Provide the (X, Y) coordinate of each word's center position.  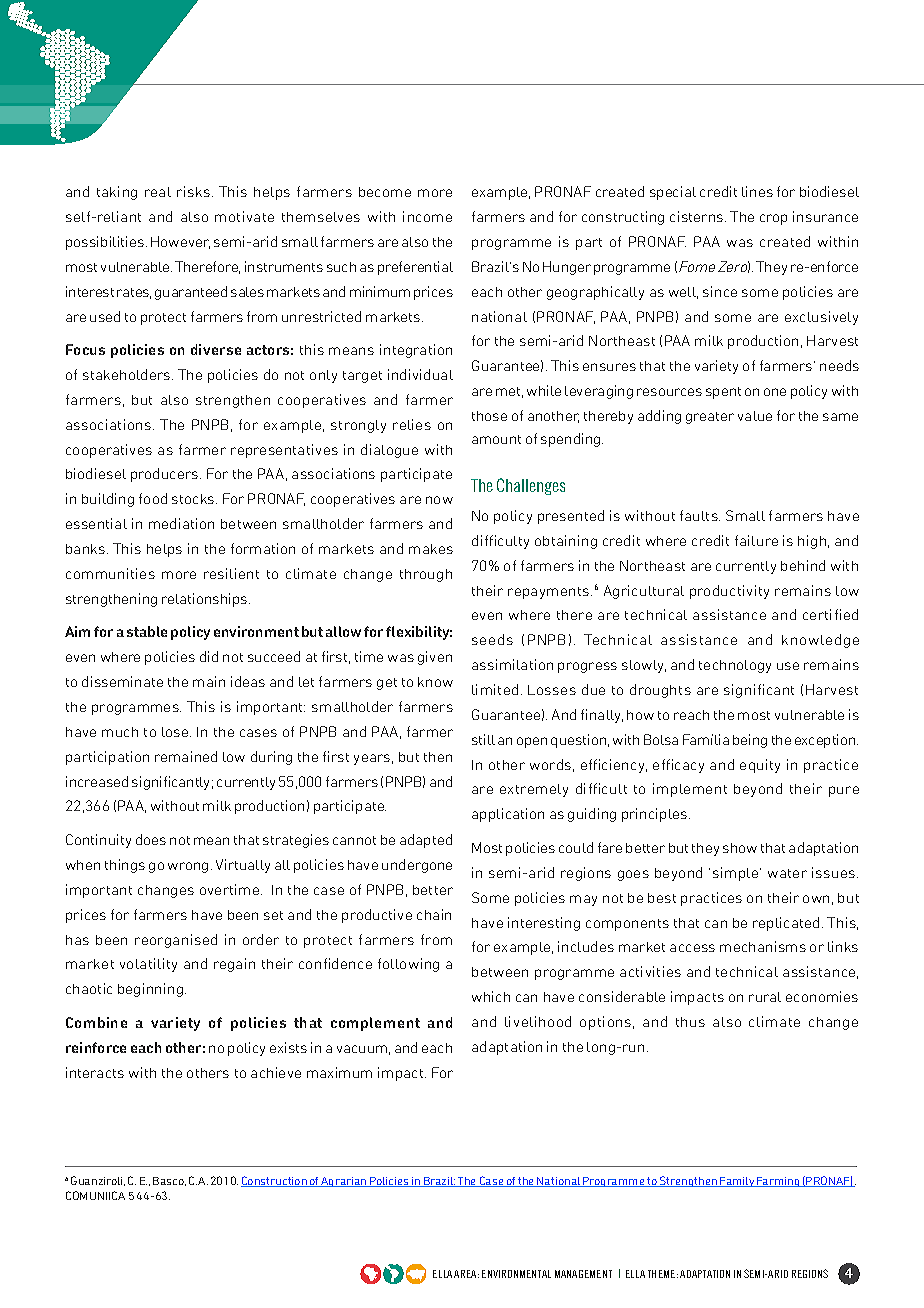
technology (735, 666)
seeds (492, 639)
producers (164, 475)
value (755, 416)
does (151, 839)
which (491, 996)
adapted (426, 841)
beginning (150, 990)
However (180, 242)
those (489, 416)
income (427, 216)
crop (773, 219)
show (740, 848)
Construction (275, 1181)
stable (147, 631)
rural (765, 997)
